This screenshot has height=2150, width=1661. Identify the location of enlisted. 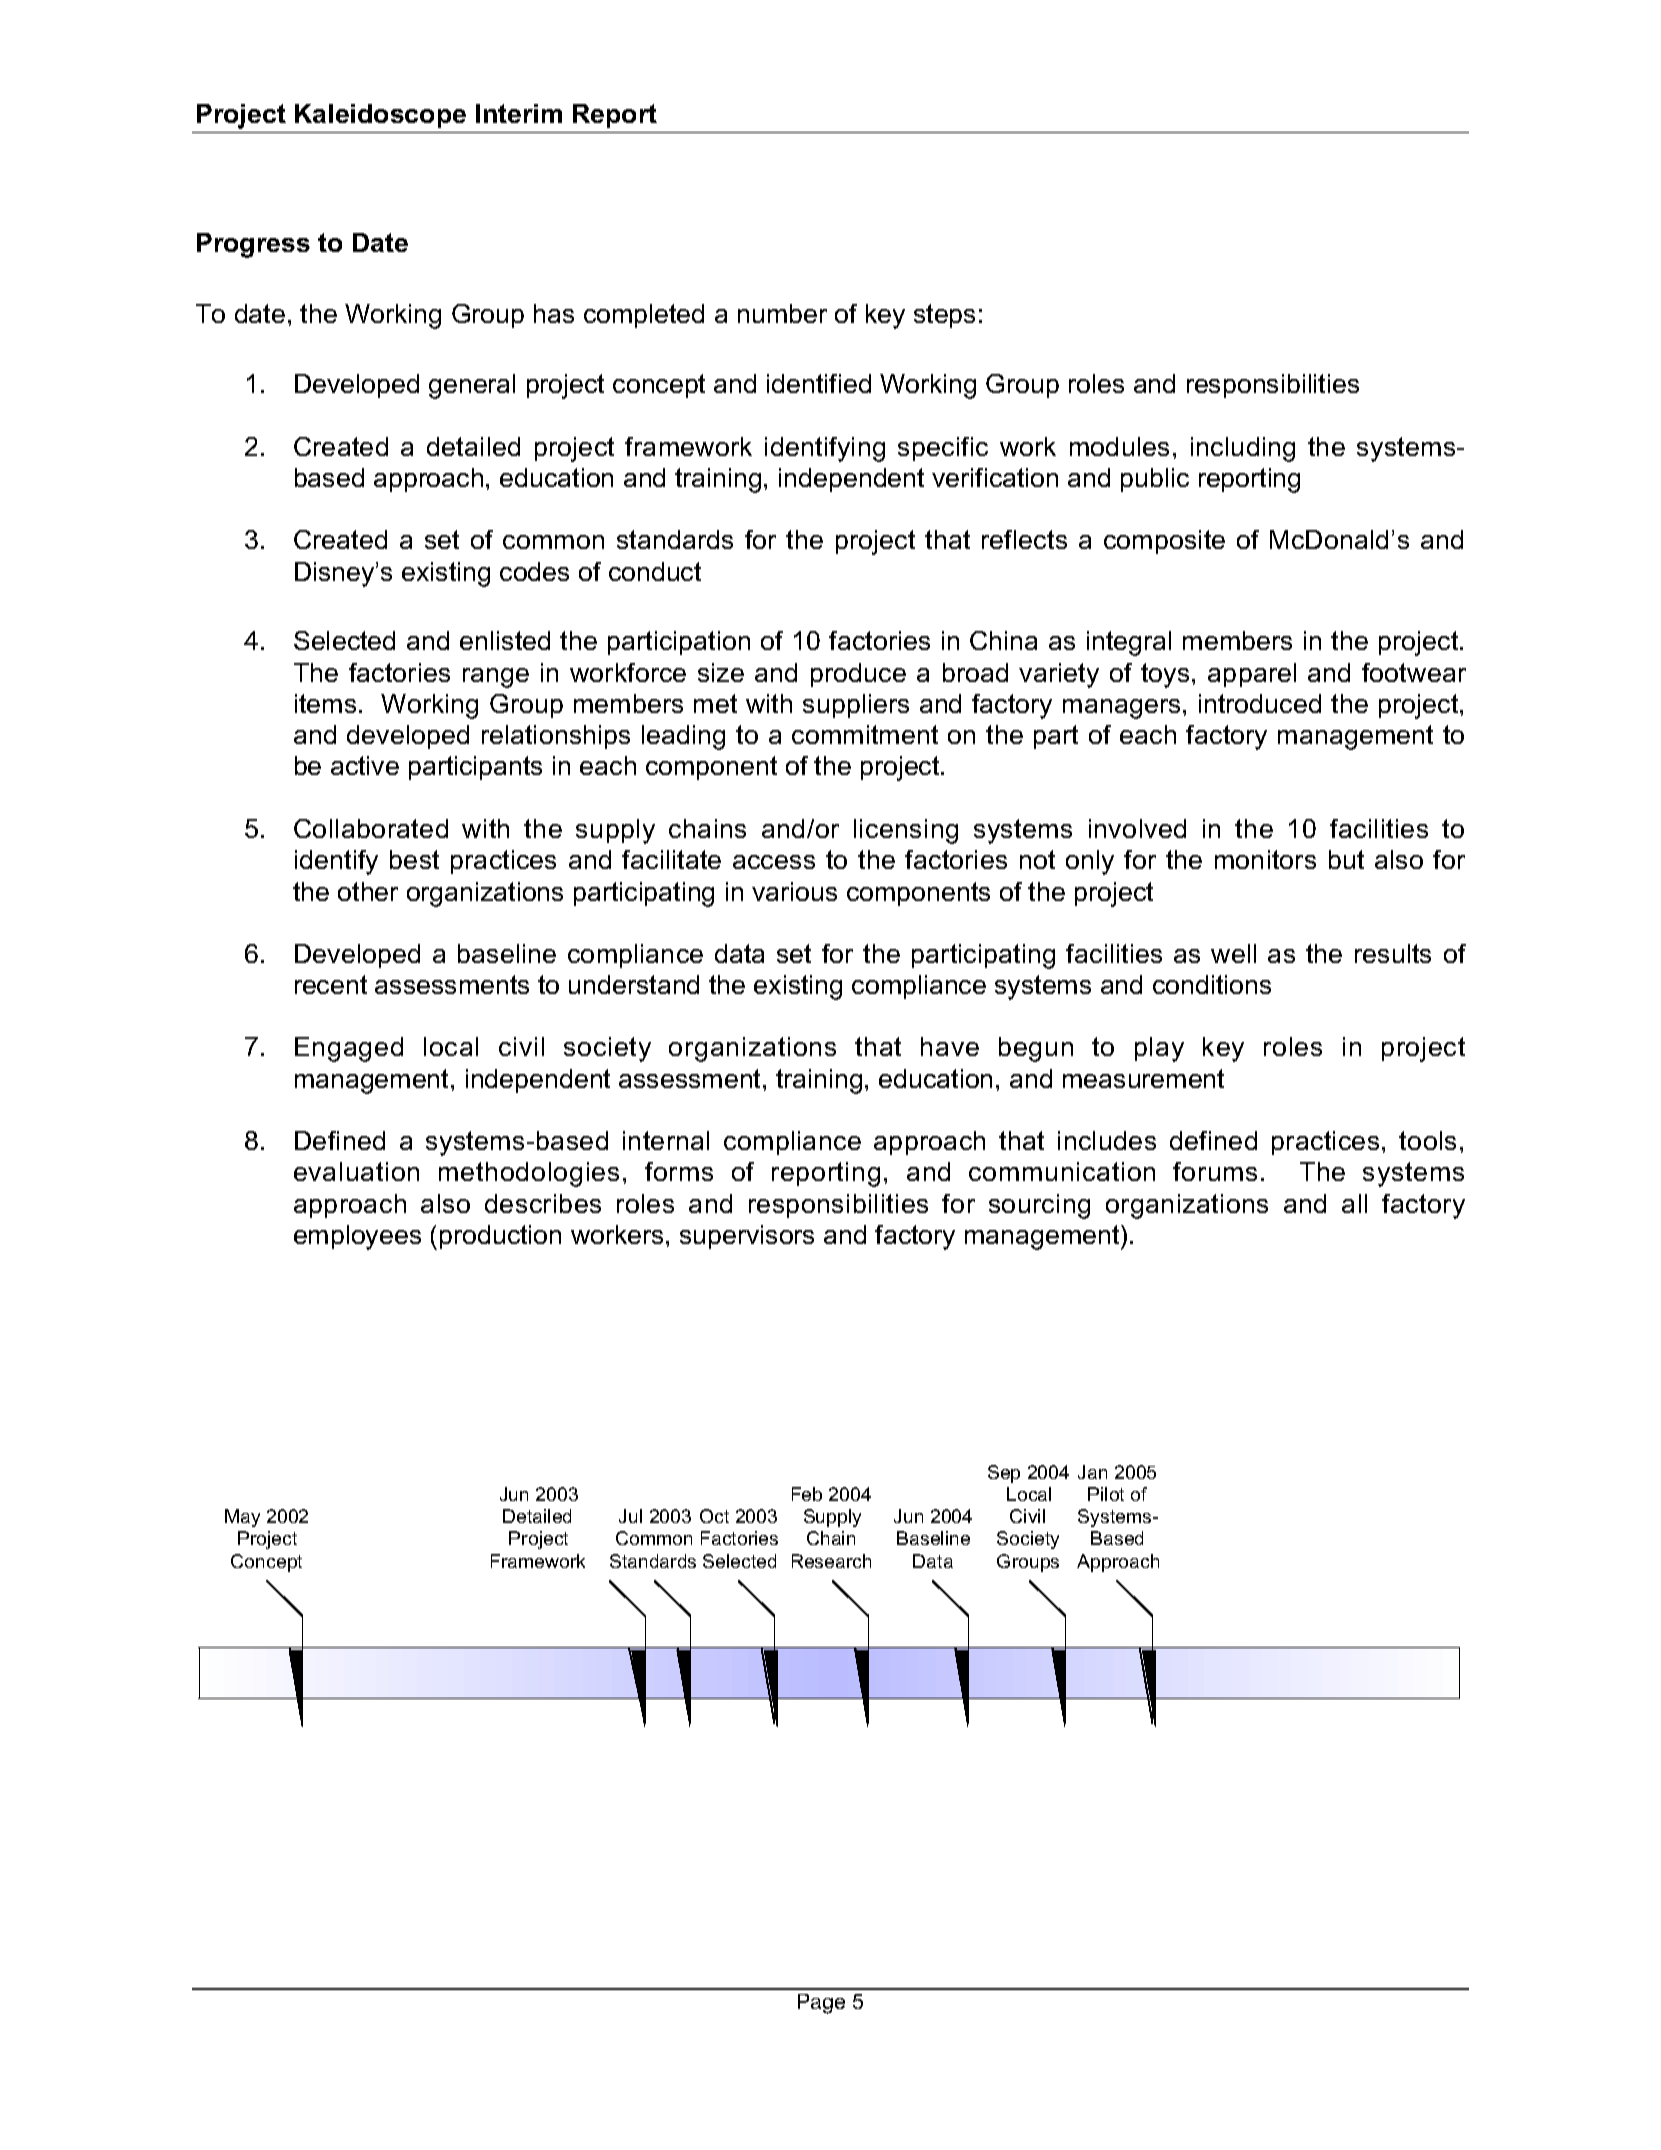
(505, 640).
